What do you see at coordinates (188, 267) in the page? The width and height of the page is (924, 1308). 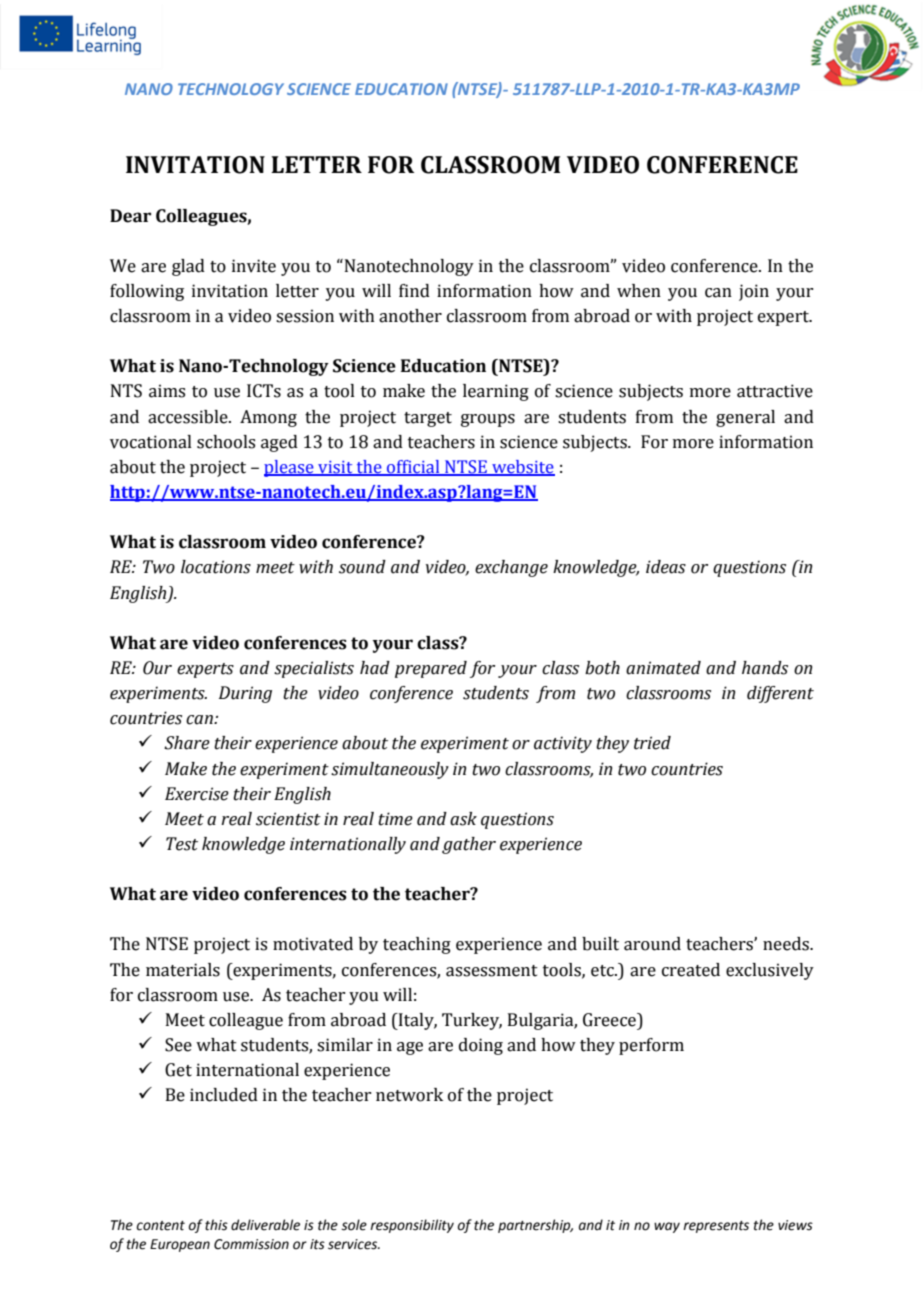 I see `glad` at bounding box center [188, 267].
